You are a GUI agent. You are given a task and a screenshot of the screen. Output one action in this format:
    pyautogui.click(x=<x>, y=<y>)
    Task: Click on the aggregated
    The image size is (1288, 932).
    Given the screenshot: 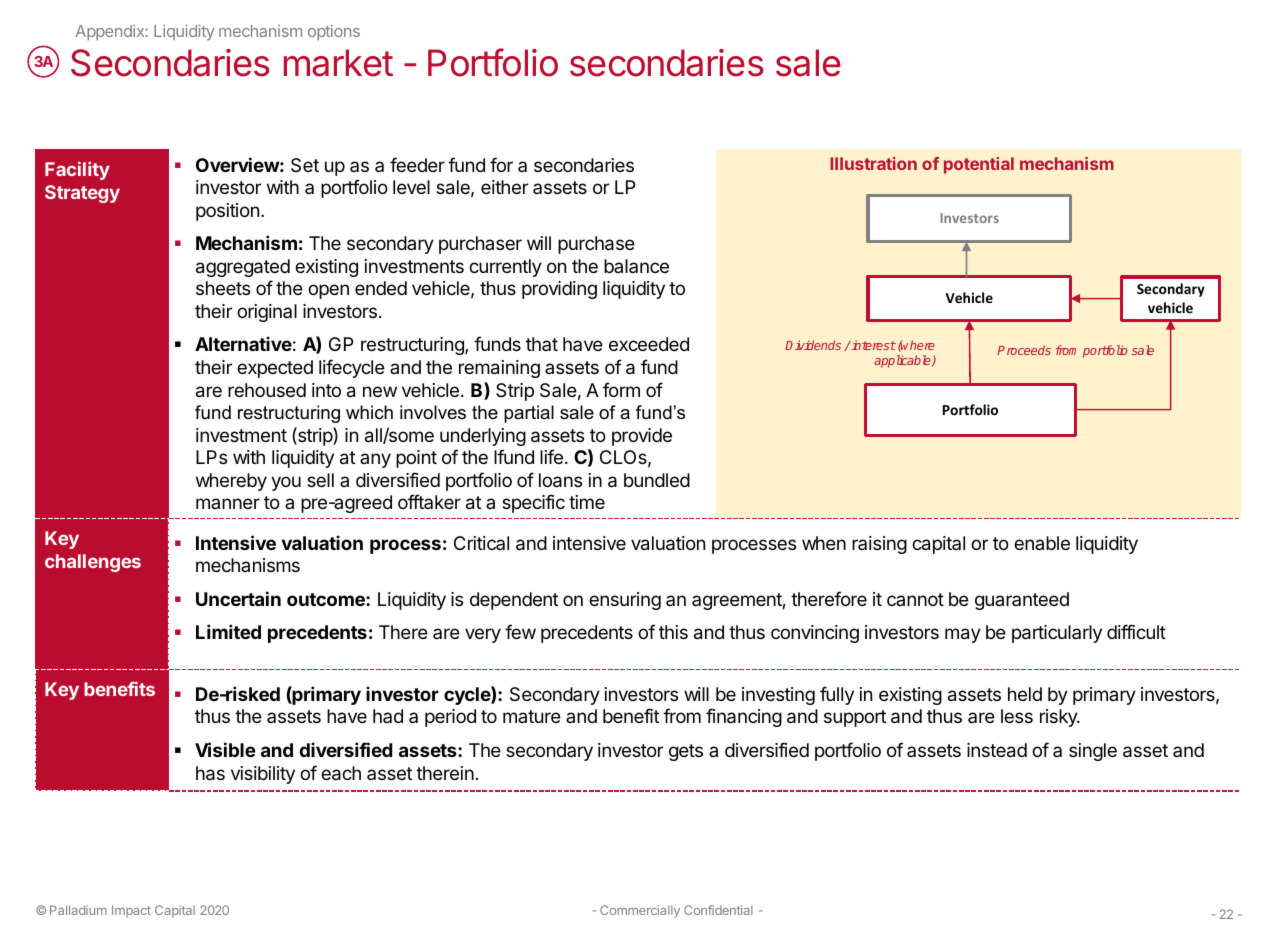 What is the action you would take?
    pyautogui.click(x=243, y=268)
